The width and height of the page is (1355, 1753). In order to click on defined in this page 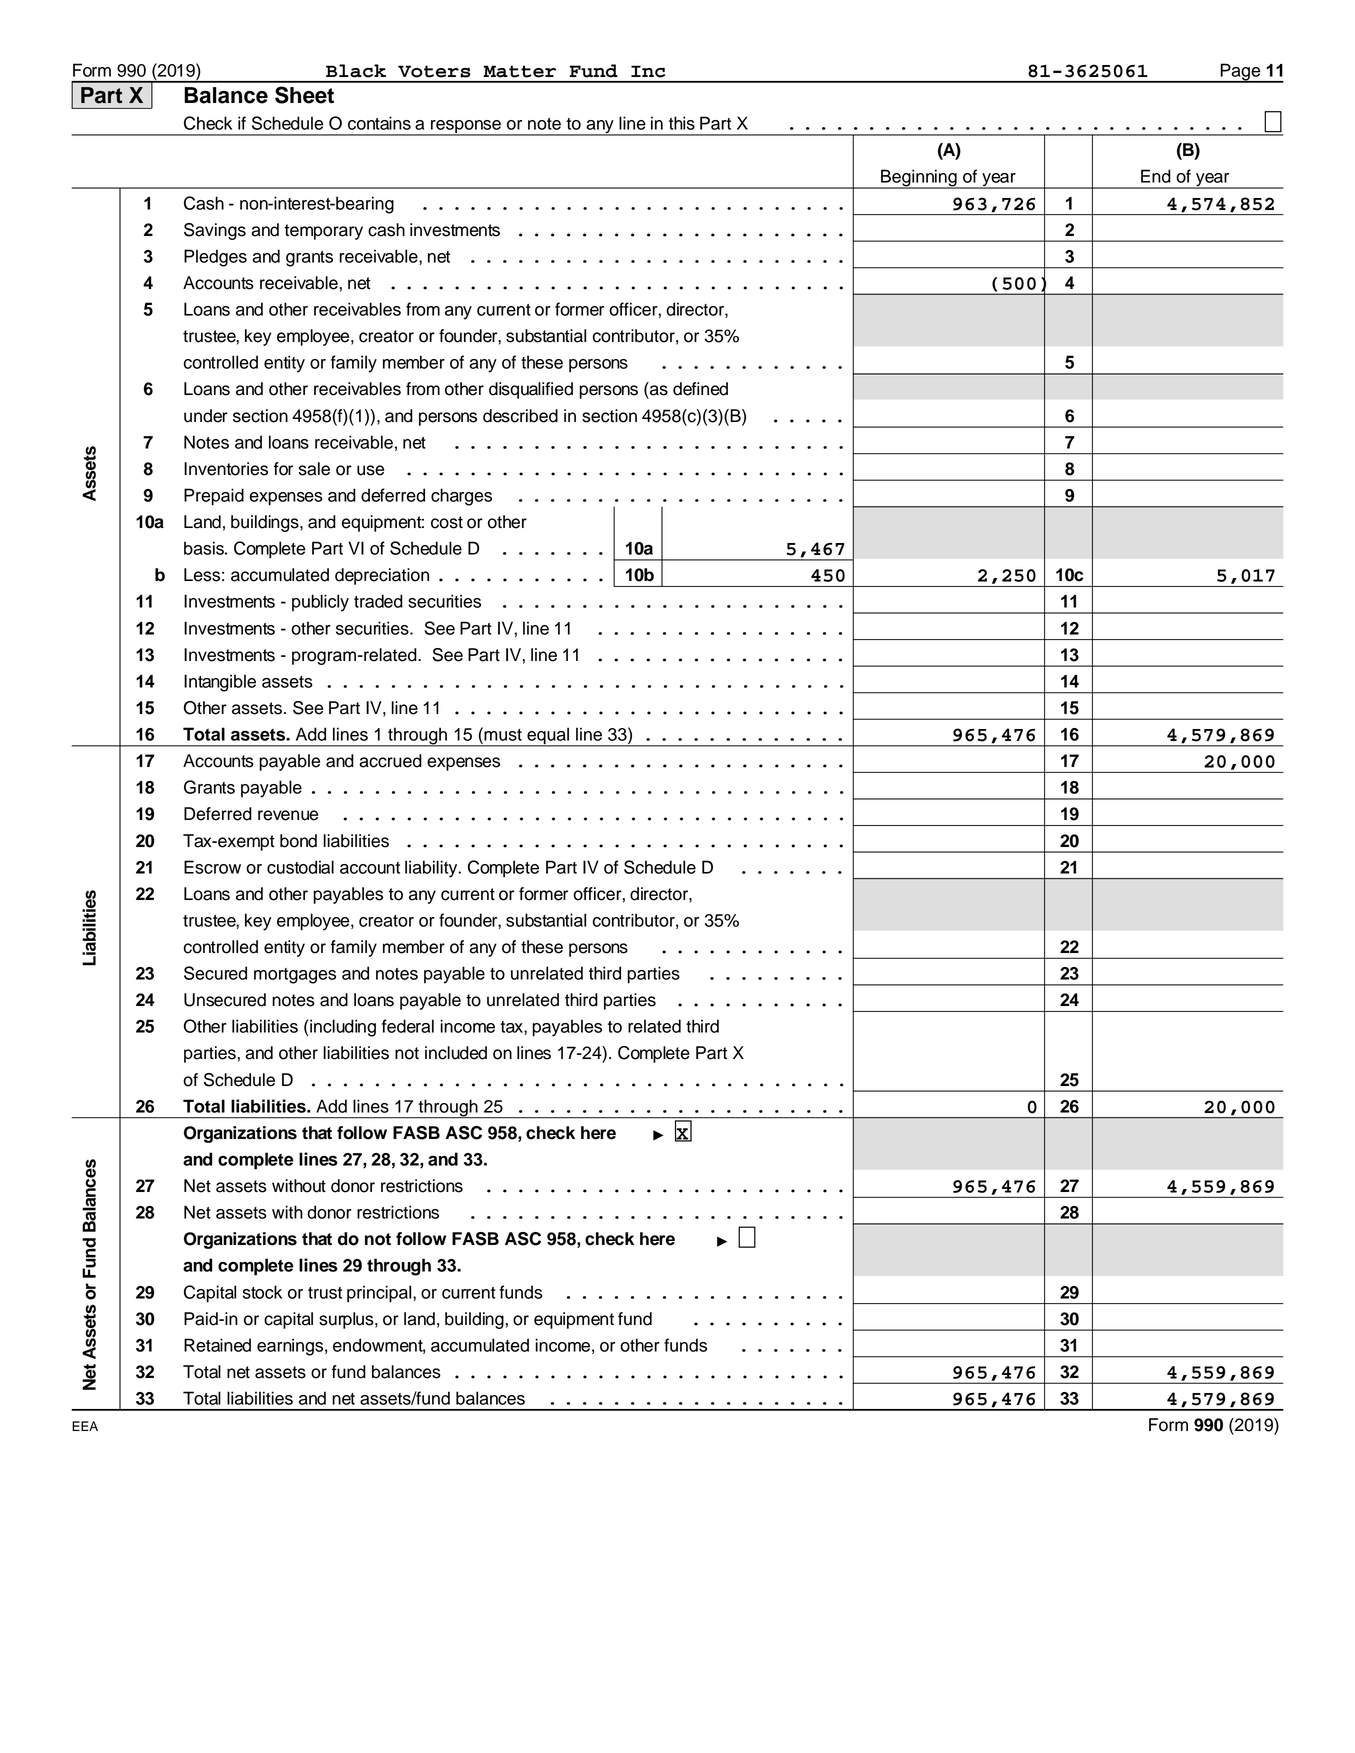, I will do `click(700, 389)`.
